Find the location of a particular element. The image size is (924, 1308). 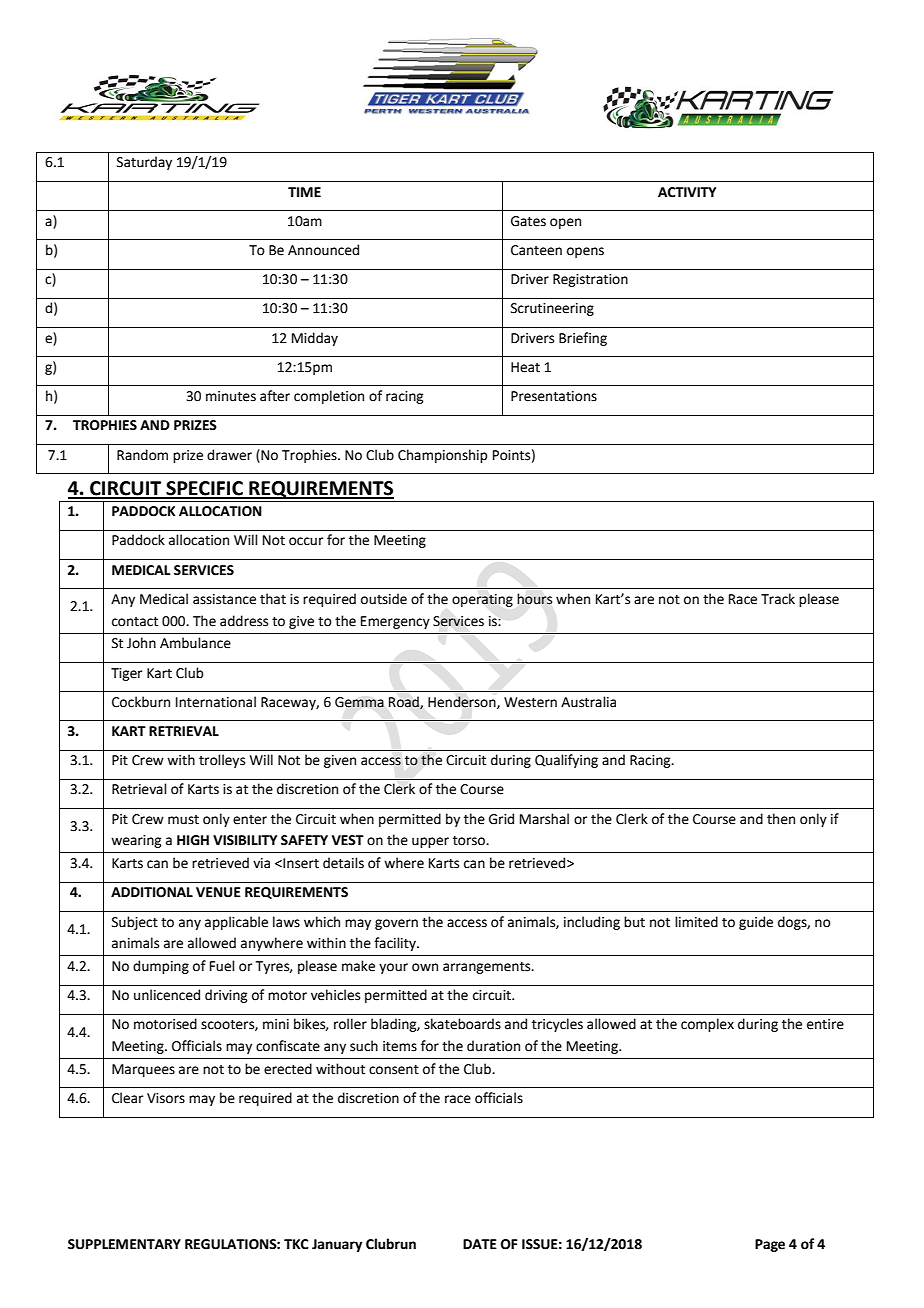

Briefing is located at coordinates (583, 339).
